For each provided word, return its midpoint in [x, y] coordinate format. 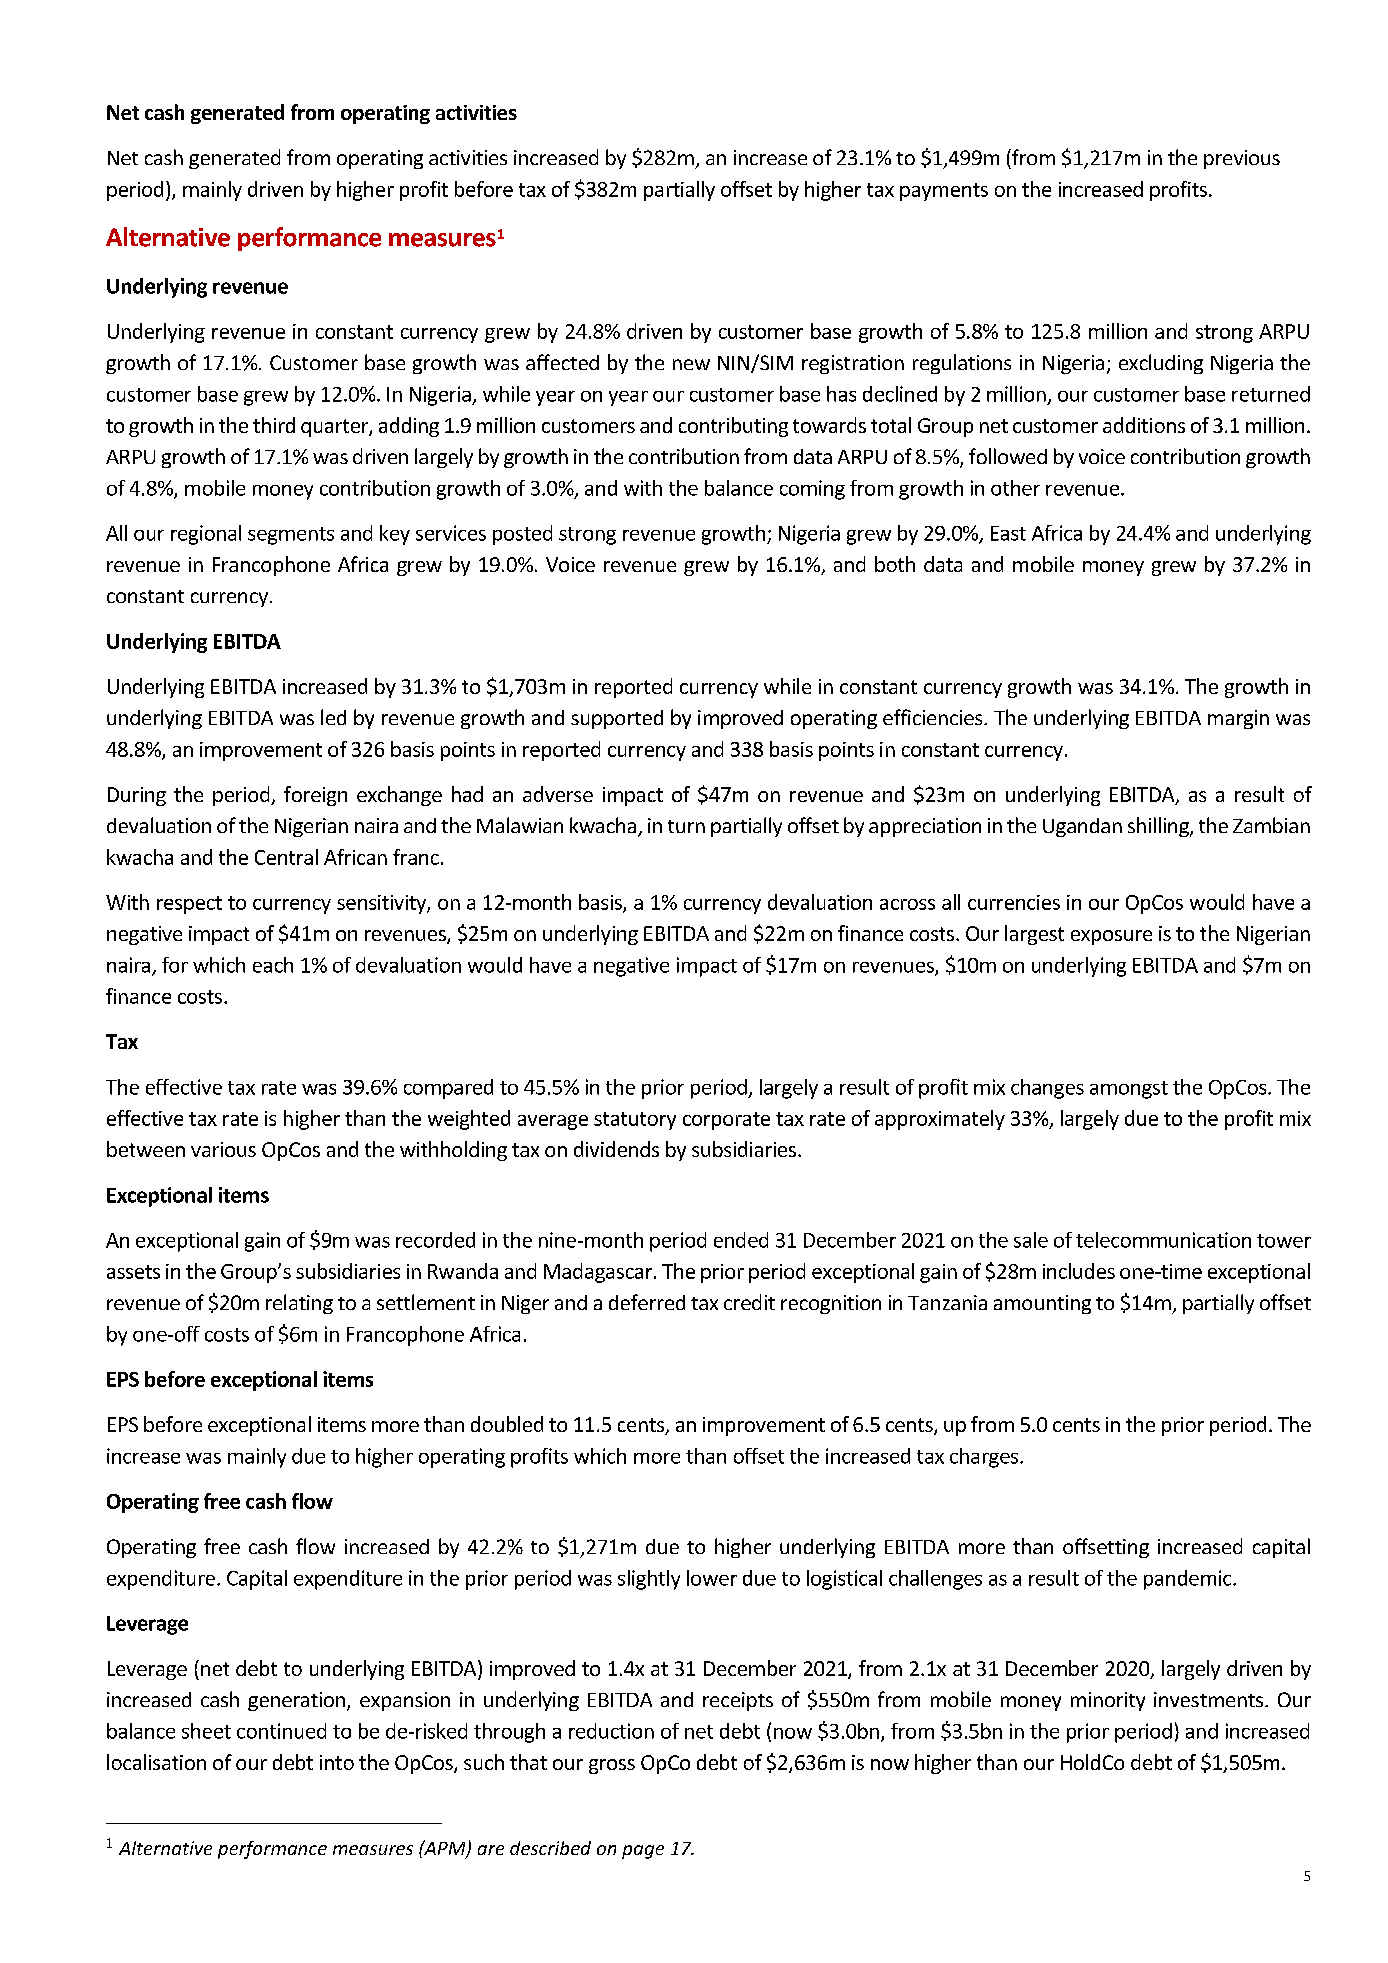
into [337, 1762]
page [643, 1852]
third [274, 425]
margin [1238, 719]
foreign [315, 796]
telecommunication [1163, 1240]
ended [741, 1240]
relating [299, 1304]
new [691, 364]
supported [617, 719]
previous [1242, 159]
